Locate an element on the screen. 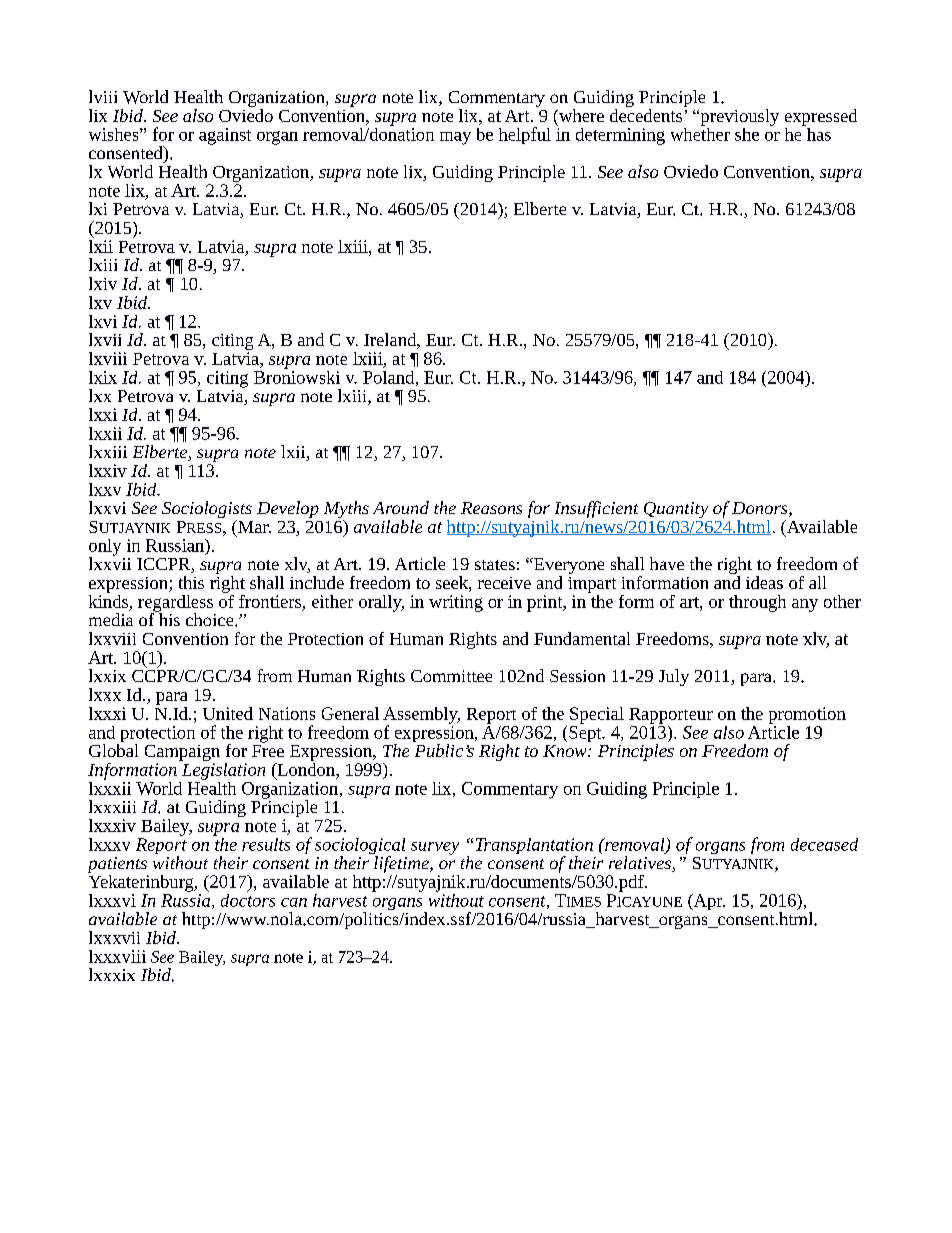  United is located at coordinates (228, 713).
